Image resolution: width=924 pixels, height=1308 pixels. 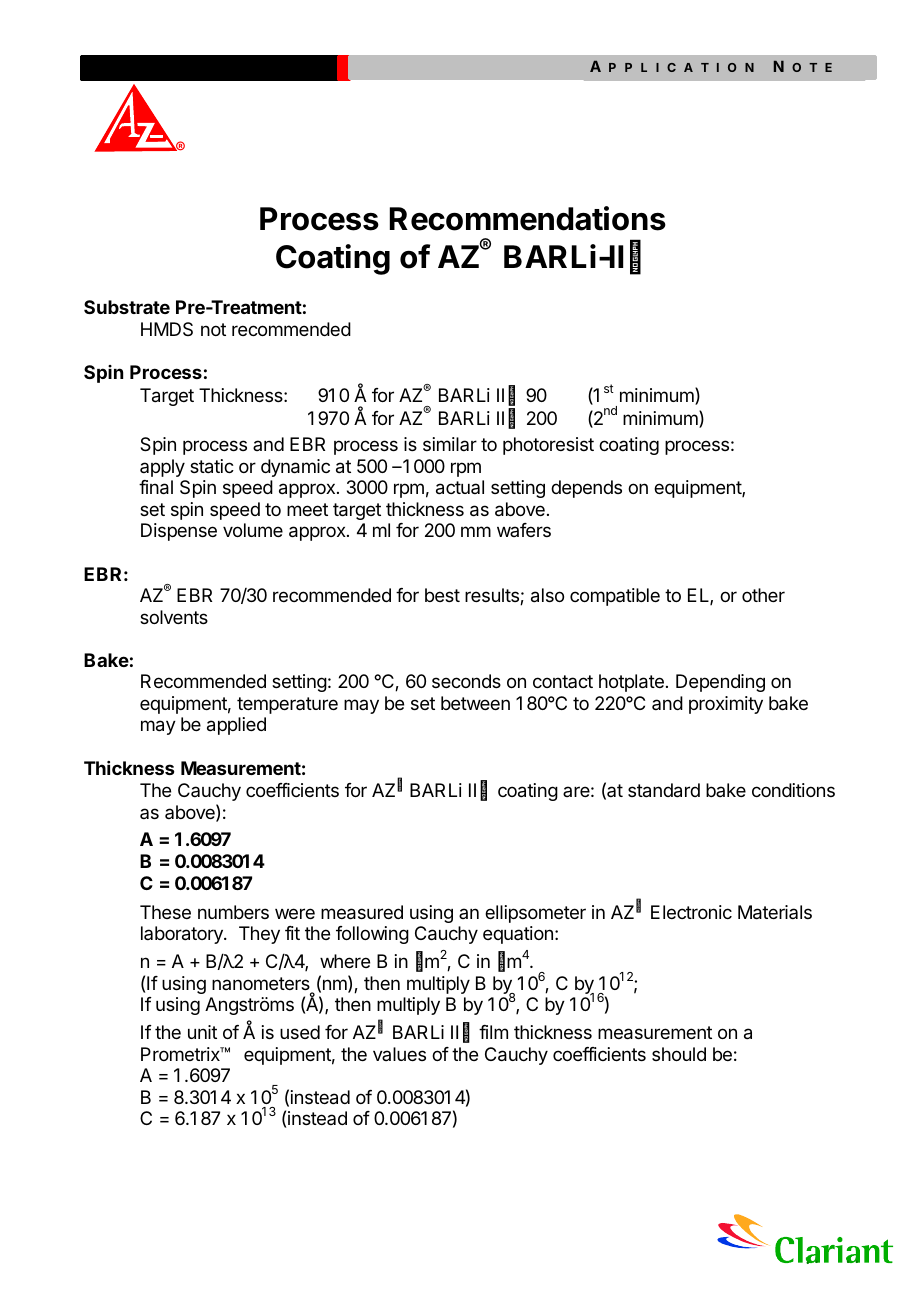 I want to click on Substrate, so click(x=127, y=307).
